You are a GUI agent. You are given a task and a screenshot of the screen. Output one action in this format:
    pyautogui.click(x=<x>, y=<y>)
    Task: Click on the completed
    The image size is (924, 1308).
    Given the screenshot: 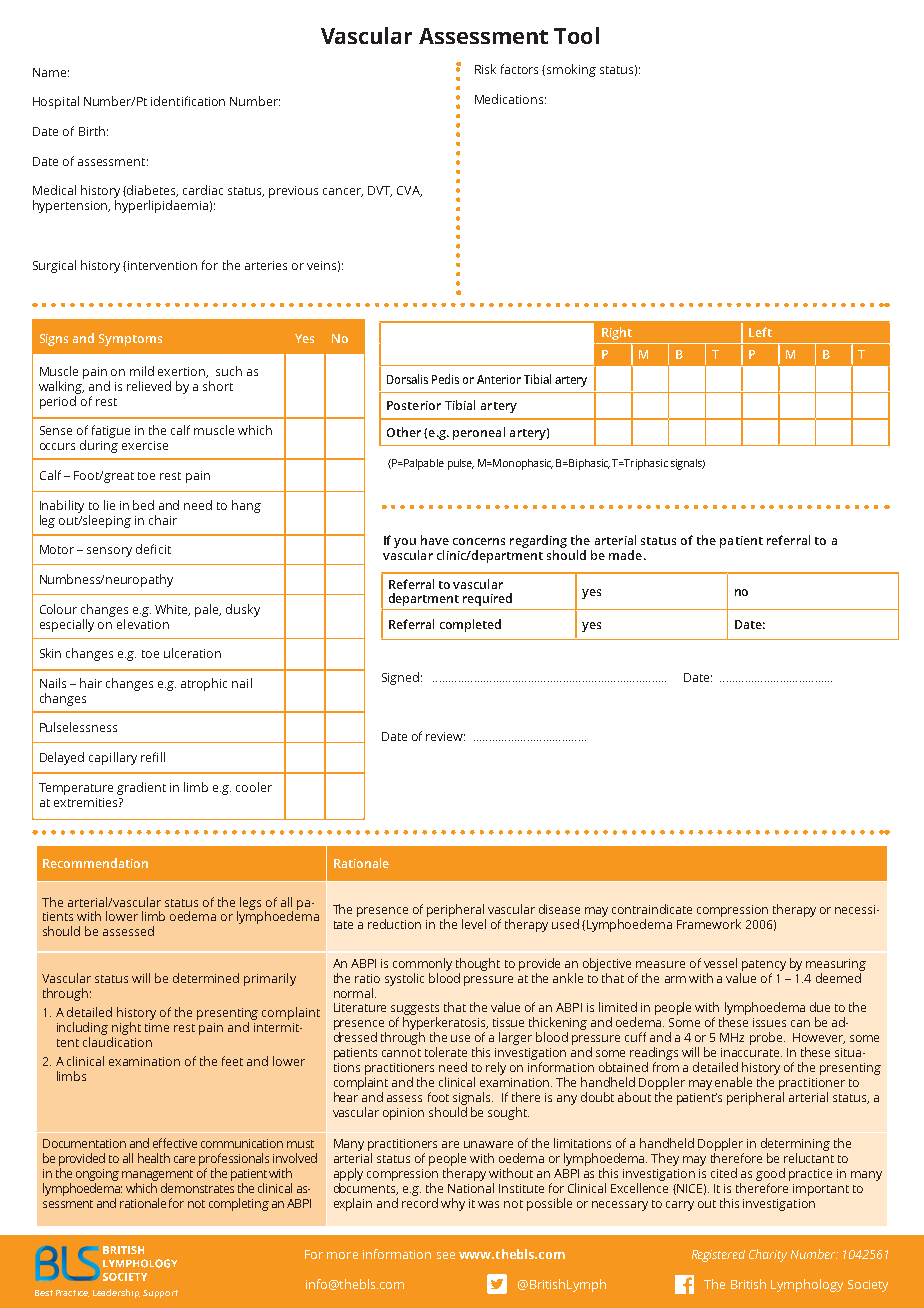 What is the action you would take?
    pyautogui.click(x=470, y=625)
